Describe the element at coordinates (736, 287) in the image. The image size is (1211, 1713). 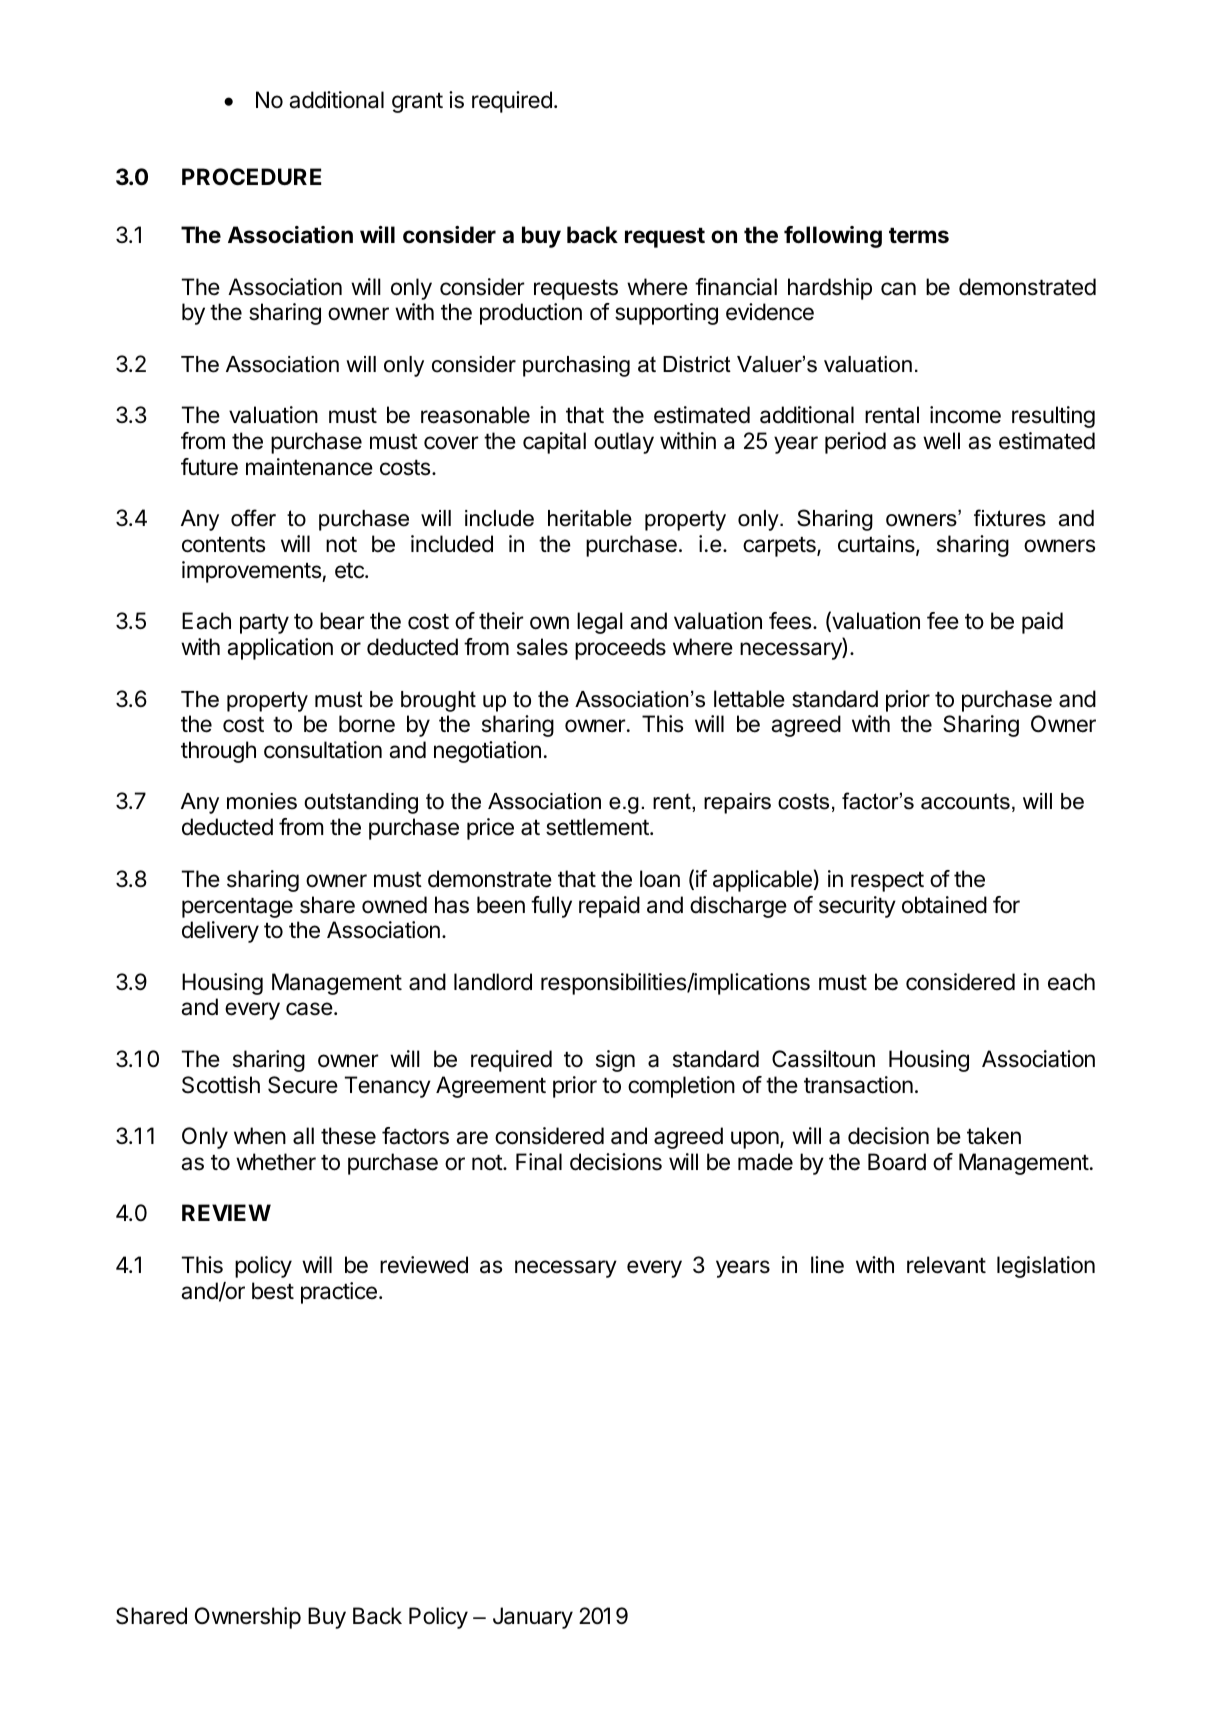
I see `financial` at that location.
